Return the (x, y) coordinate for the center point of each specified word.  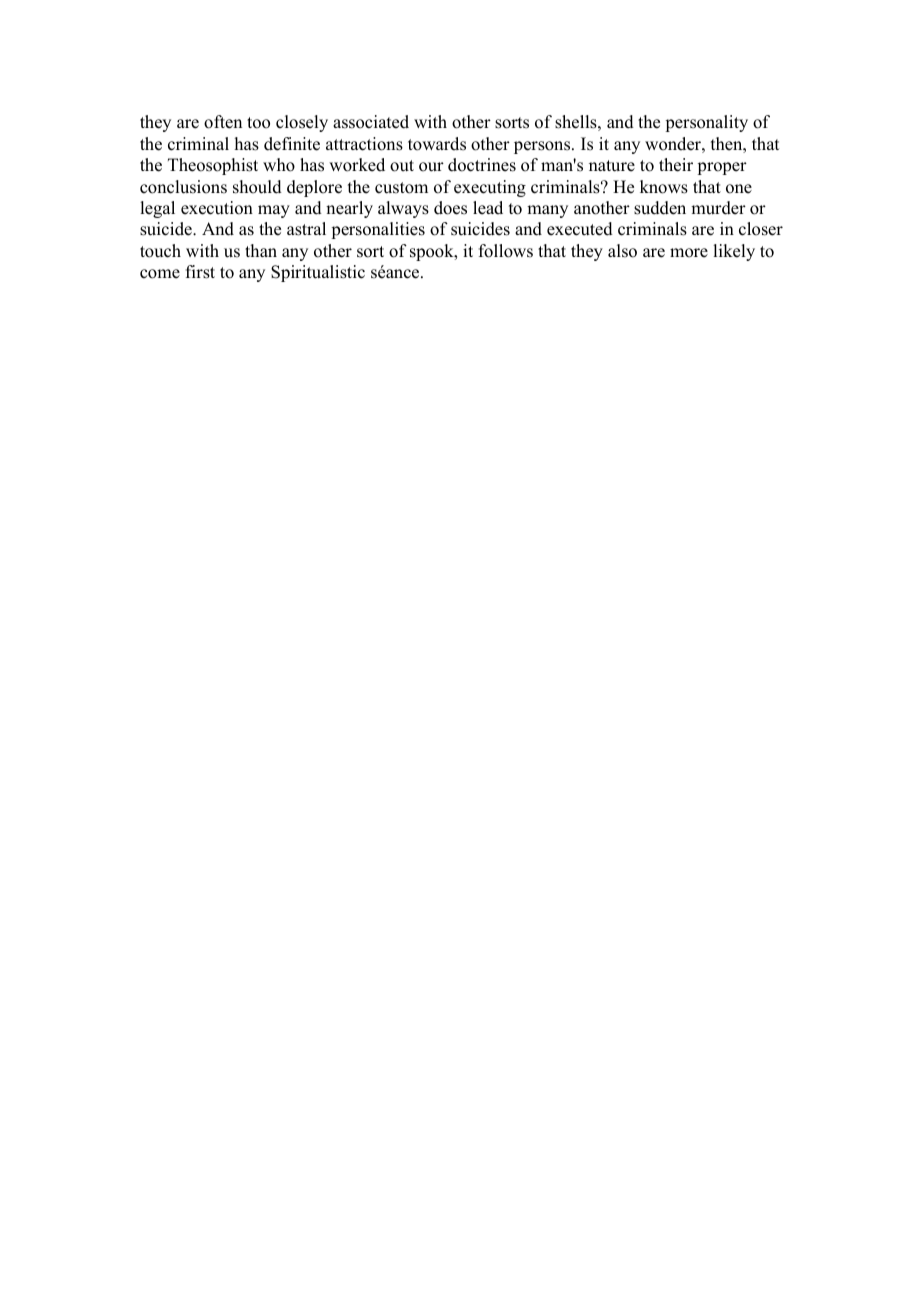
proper (722, 168)
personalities (378, 230)
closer (761, 229)
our (431, 167)
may (274, 211)
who (279, 165)
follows (506, 251)
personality (706, 123)
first (200, 272)
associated (371, 122)
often (223, 122)
